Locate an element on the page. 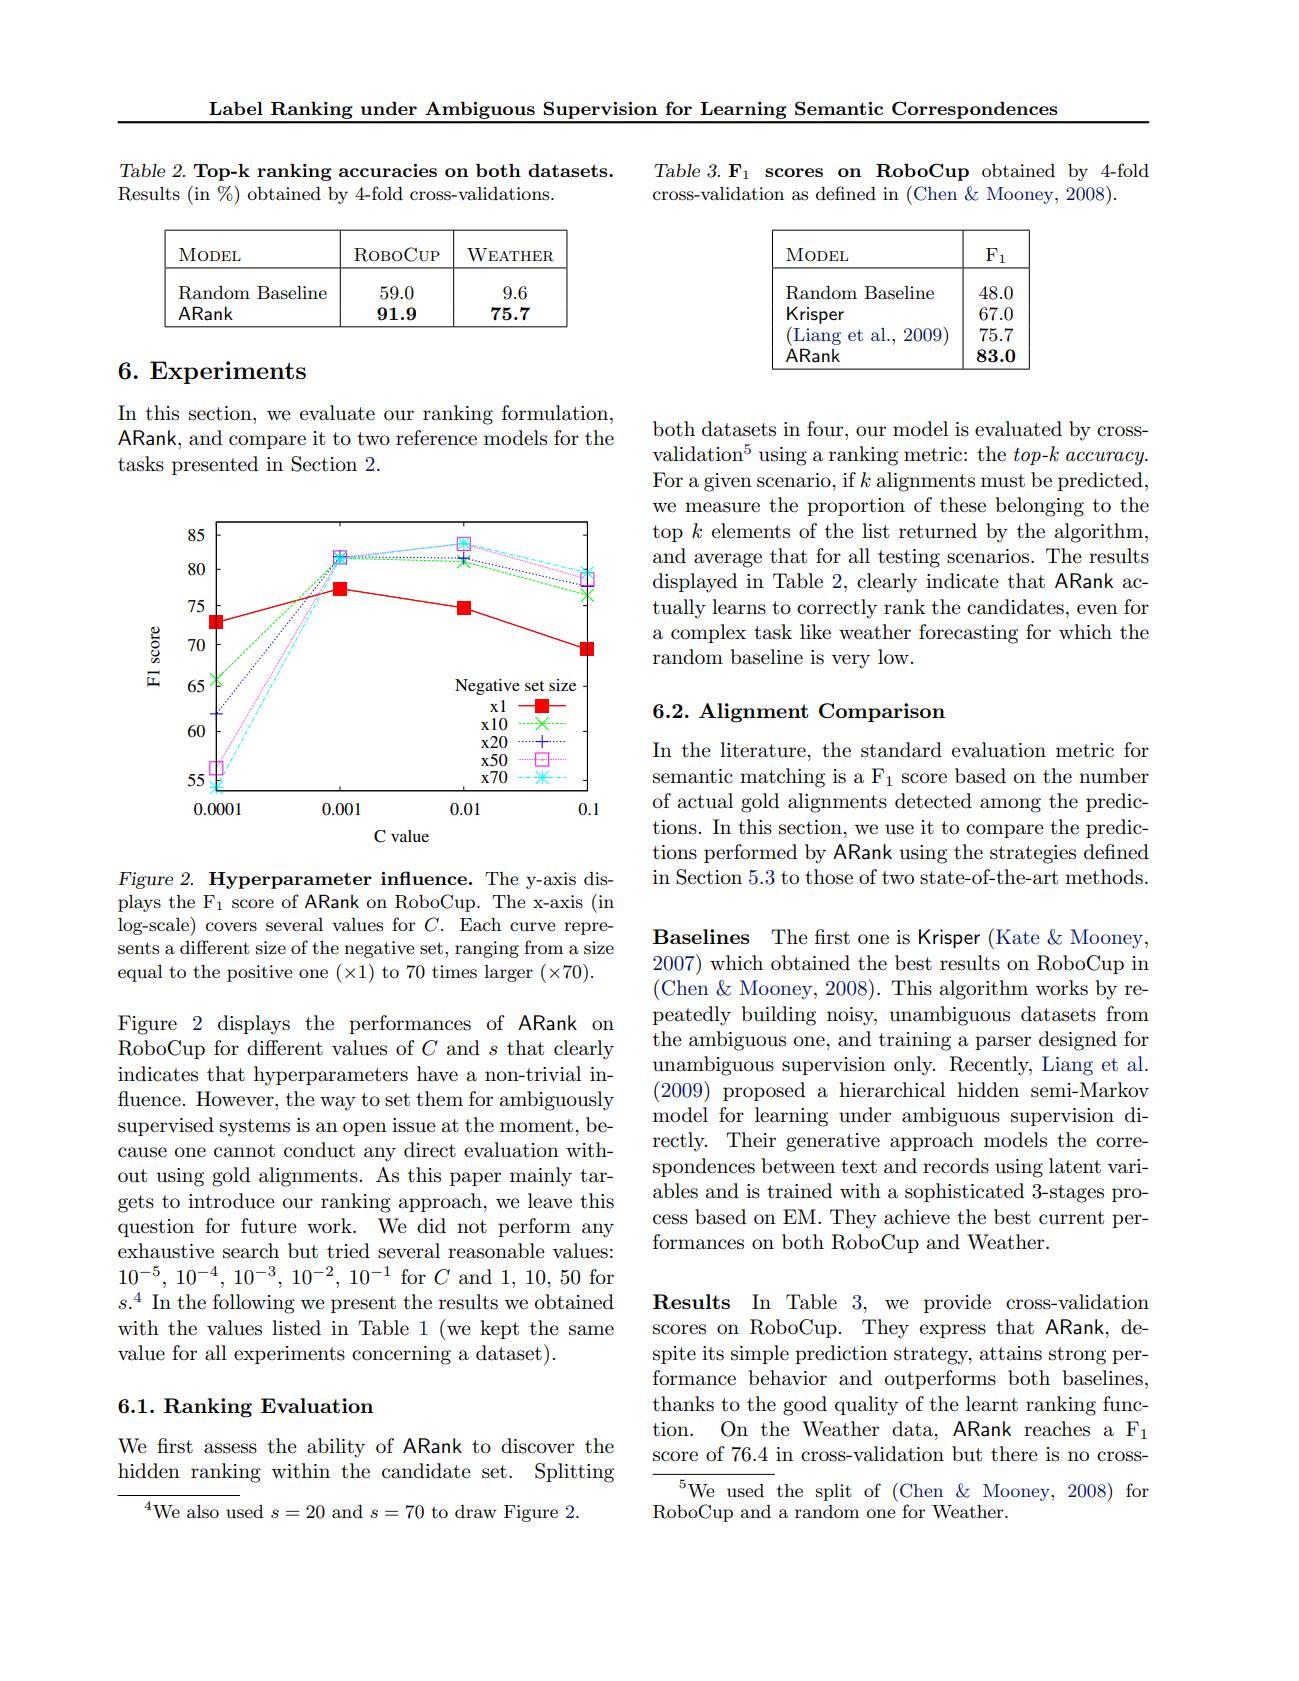 This document has width=1299, height=1681. parser is located at coordinates (1003, 1043).
